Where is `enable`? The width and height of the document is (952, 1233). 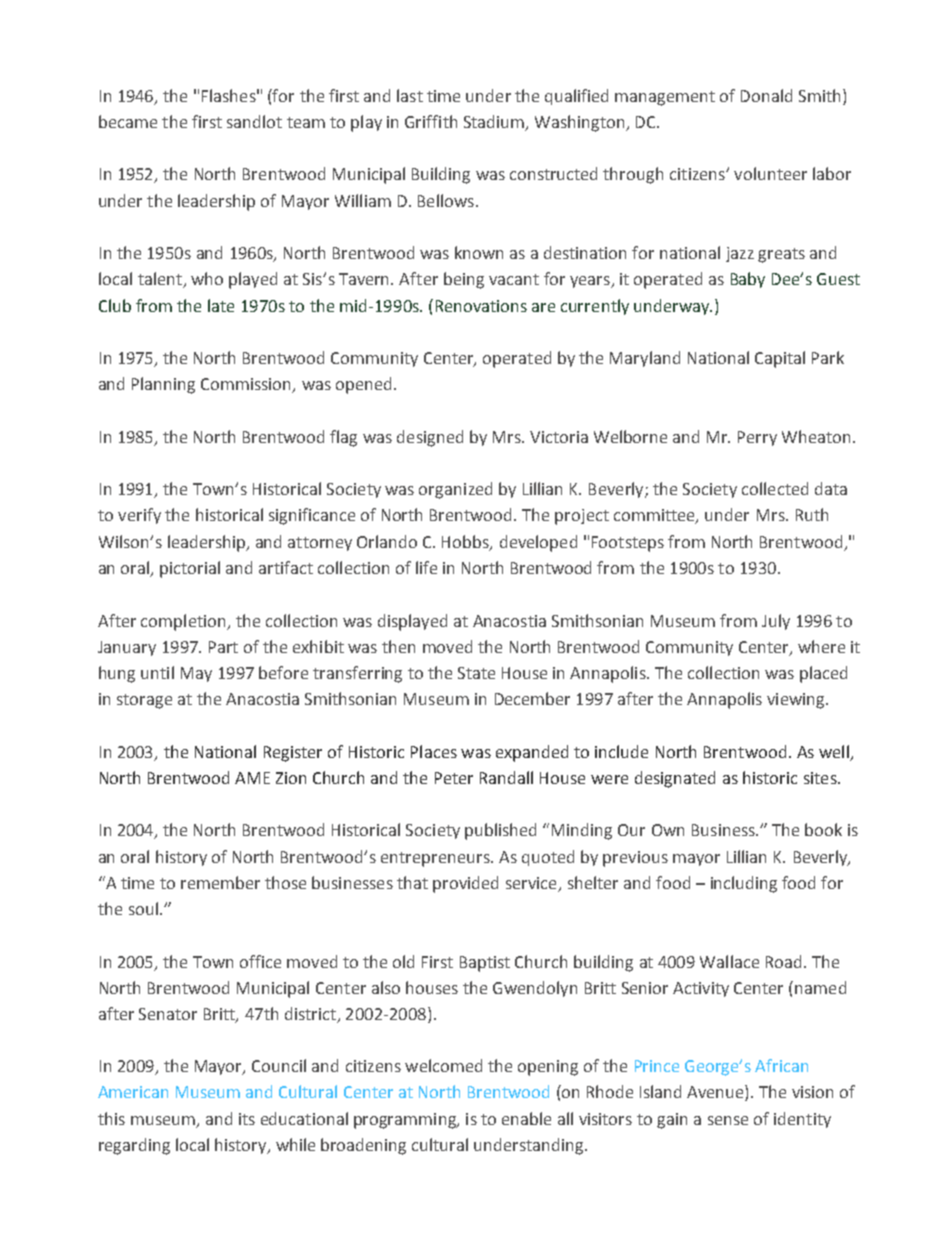
enable is located at coordinates (526, 1118).
